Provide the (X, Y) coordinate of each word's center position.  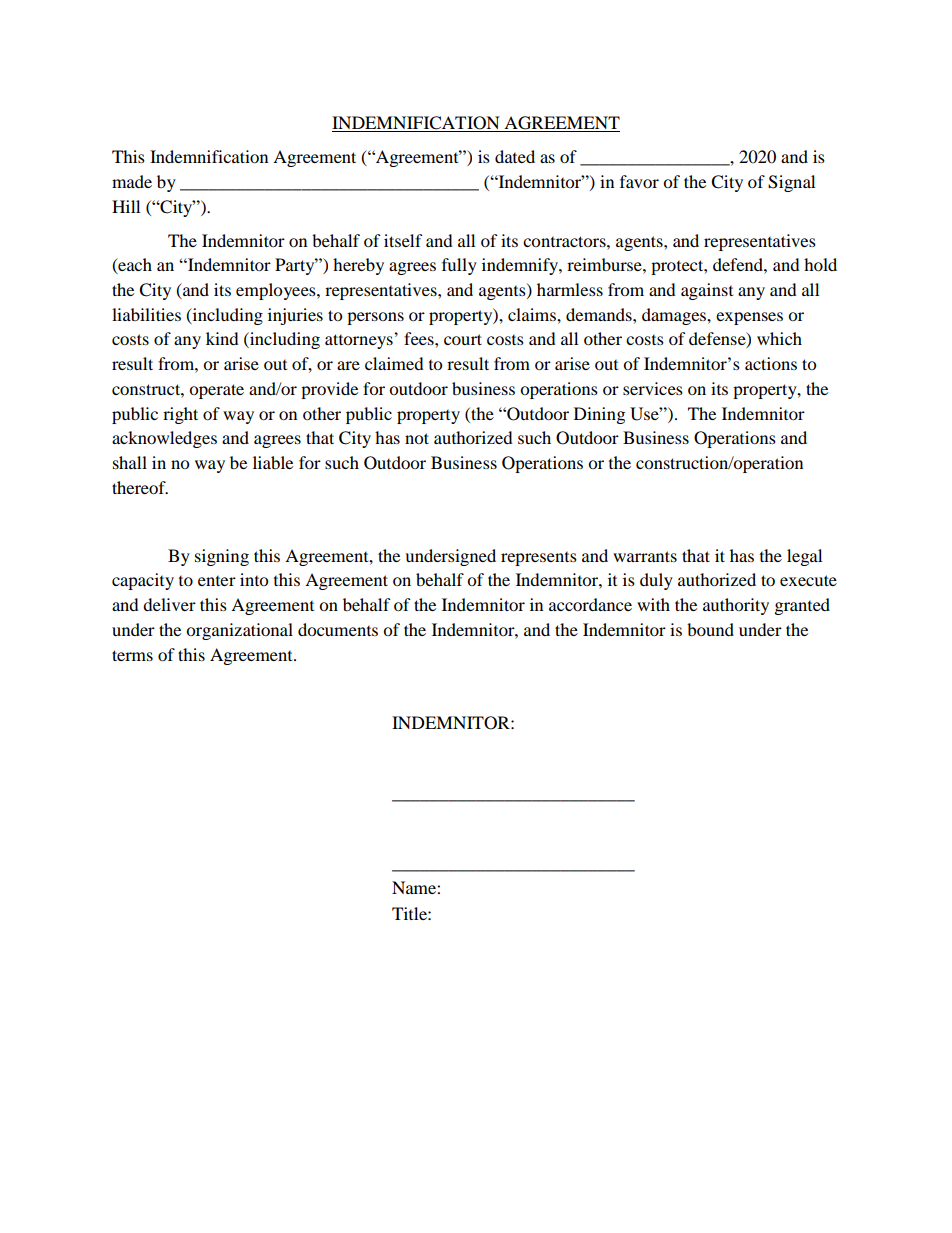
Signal (791, 183)
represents (539, 559)
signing (222, 557)
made (132, 181)
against (707, 291)
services (653, 388)
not (417, 438)
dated (515, 156)
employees (277, 291)
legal (804, 557)
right (180, 415)
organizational (239, 631)
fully (459, 266)
